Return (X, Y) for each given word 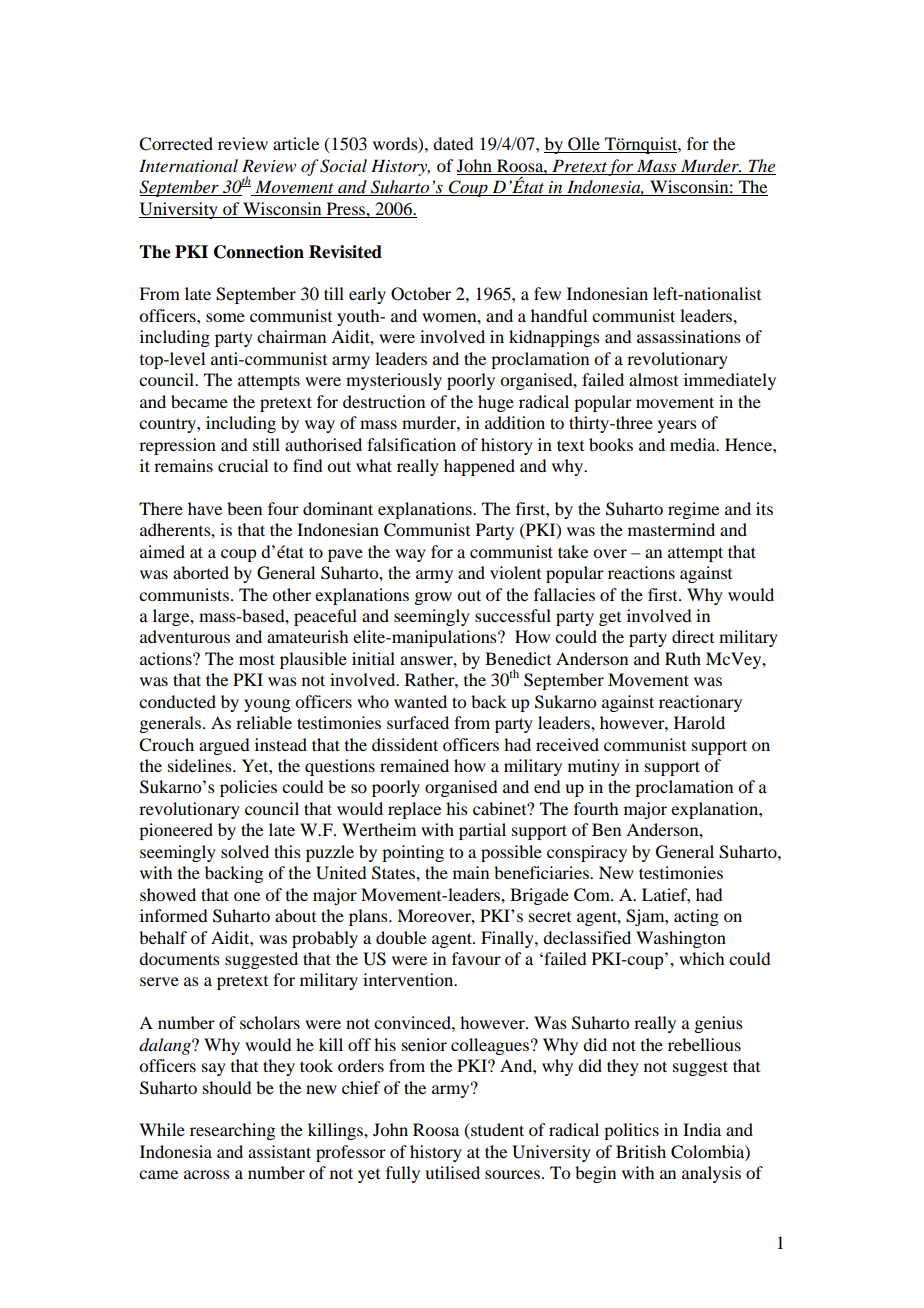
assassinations (689, 336)
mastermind (671, 529)
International (188, 165)
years (677, 426)
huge (496, 403)
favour (476, 958)
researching (232, 1131)
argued (224, 746)
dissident (405, 744)
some (225, 317)
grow (433, 598)
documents (179, 958)
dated (453, 143)
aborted (201, 572)
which (701, 958)
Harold (699, 722)
